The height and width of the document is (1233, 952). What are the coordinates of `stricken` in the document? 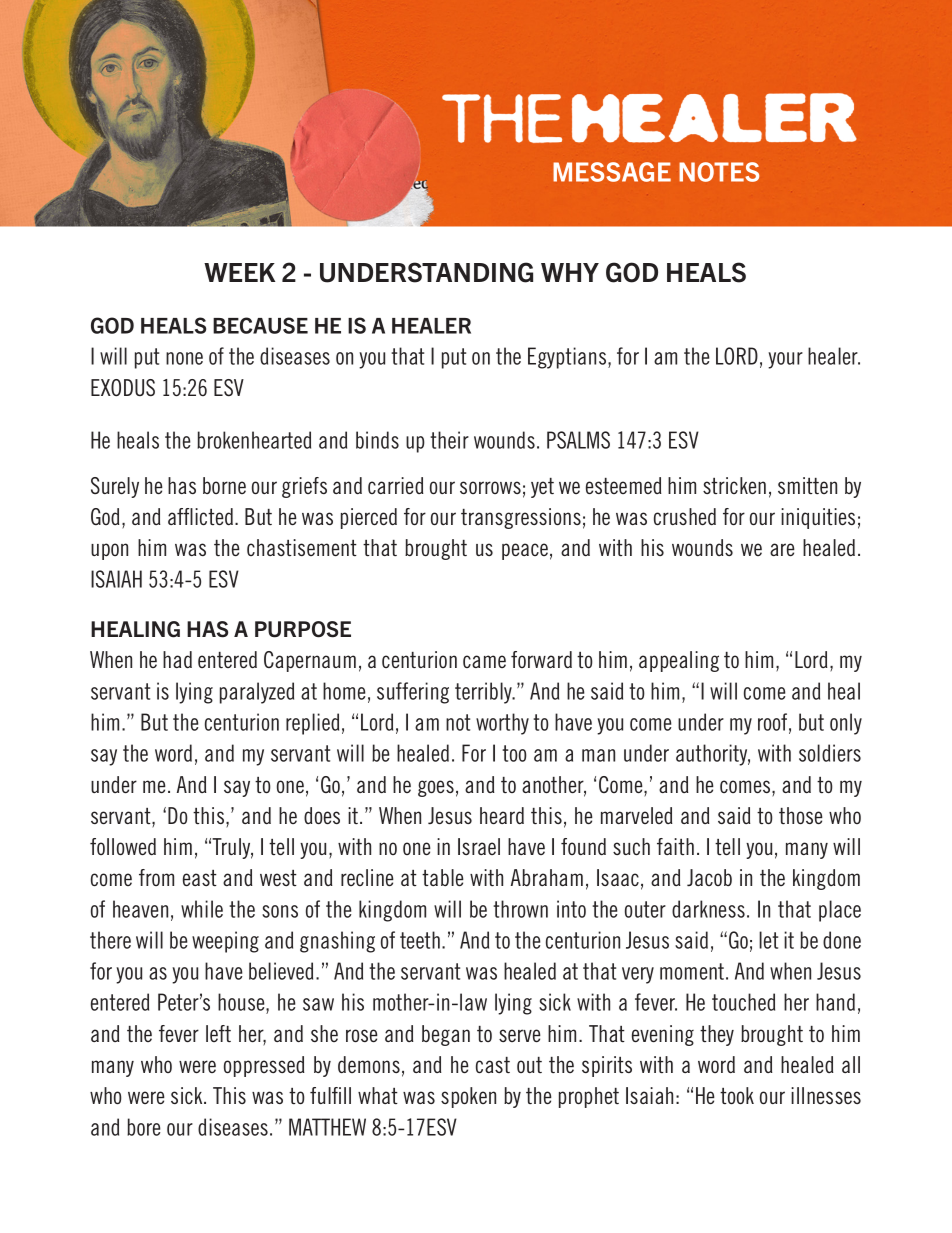 It's located at (734, 485).
